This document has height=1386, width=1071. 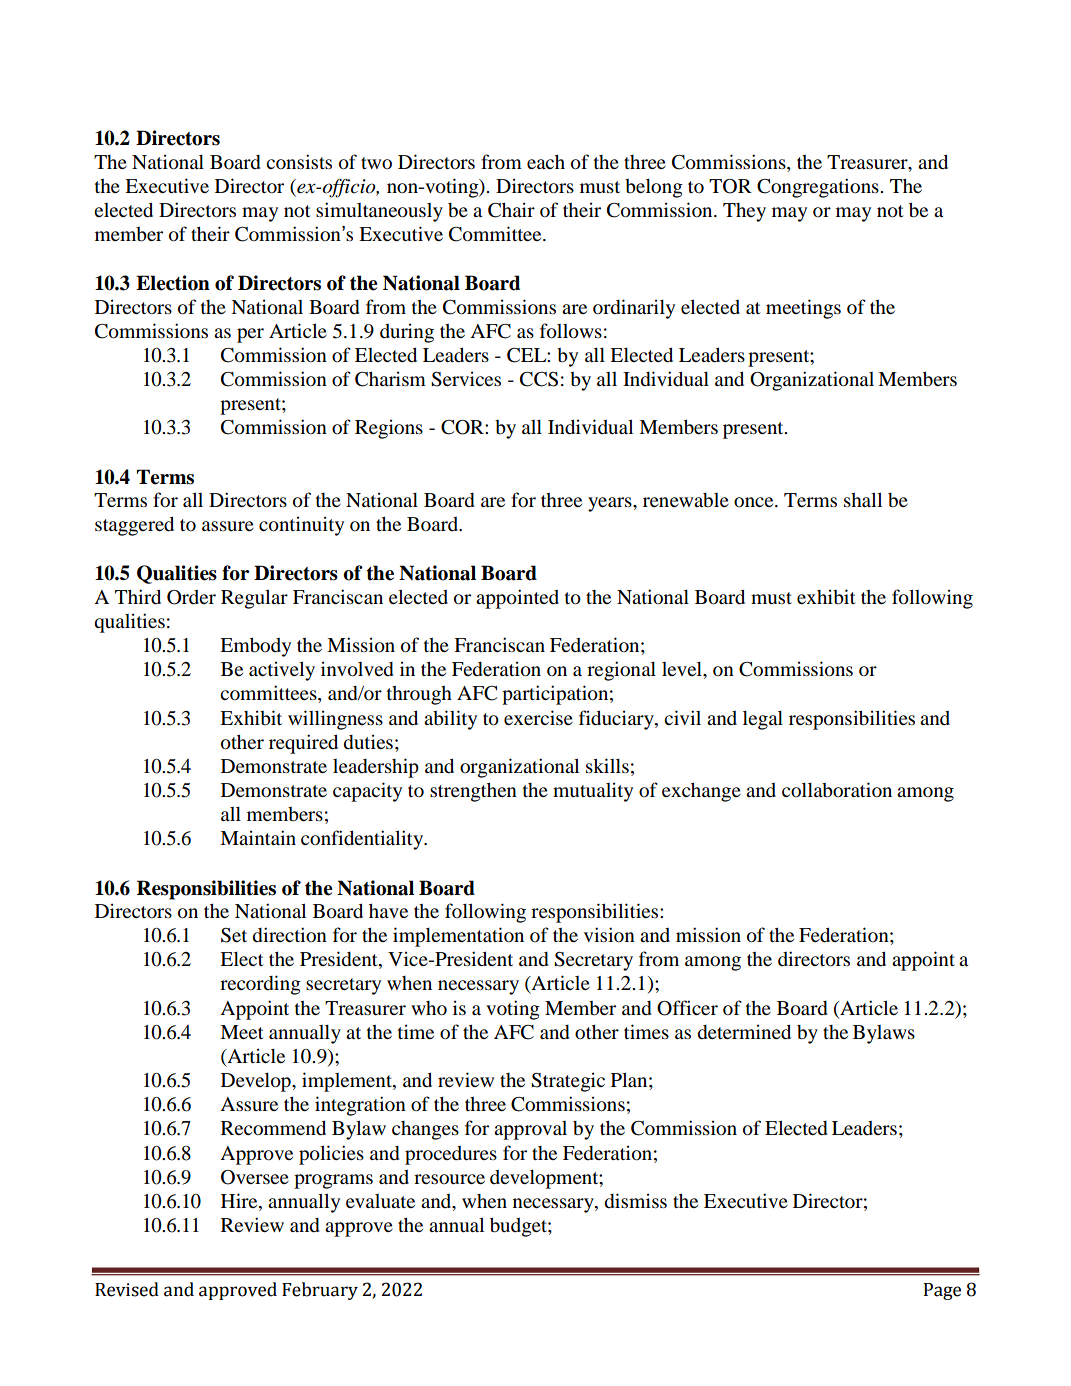 What do you see at coordinates (611, 504) in the document?
I see `years` at bounding box center [611, 504].
